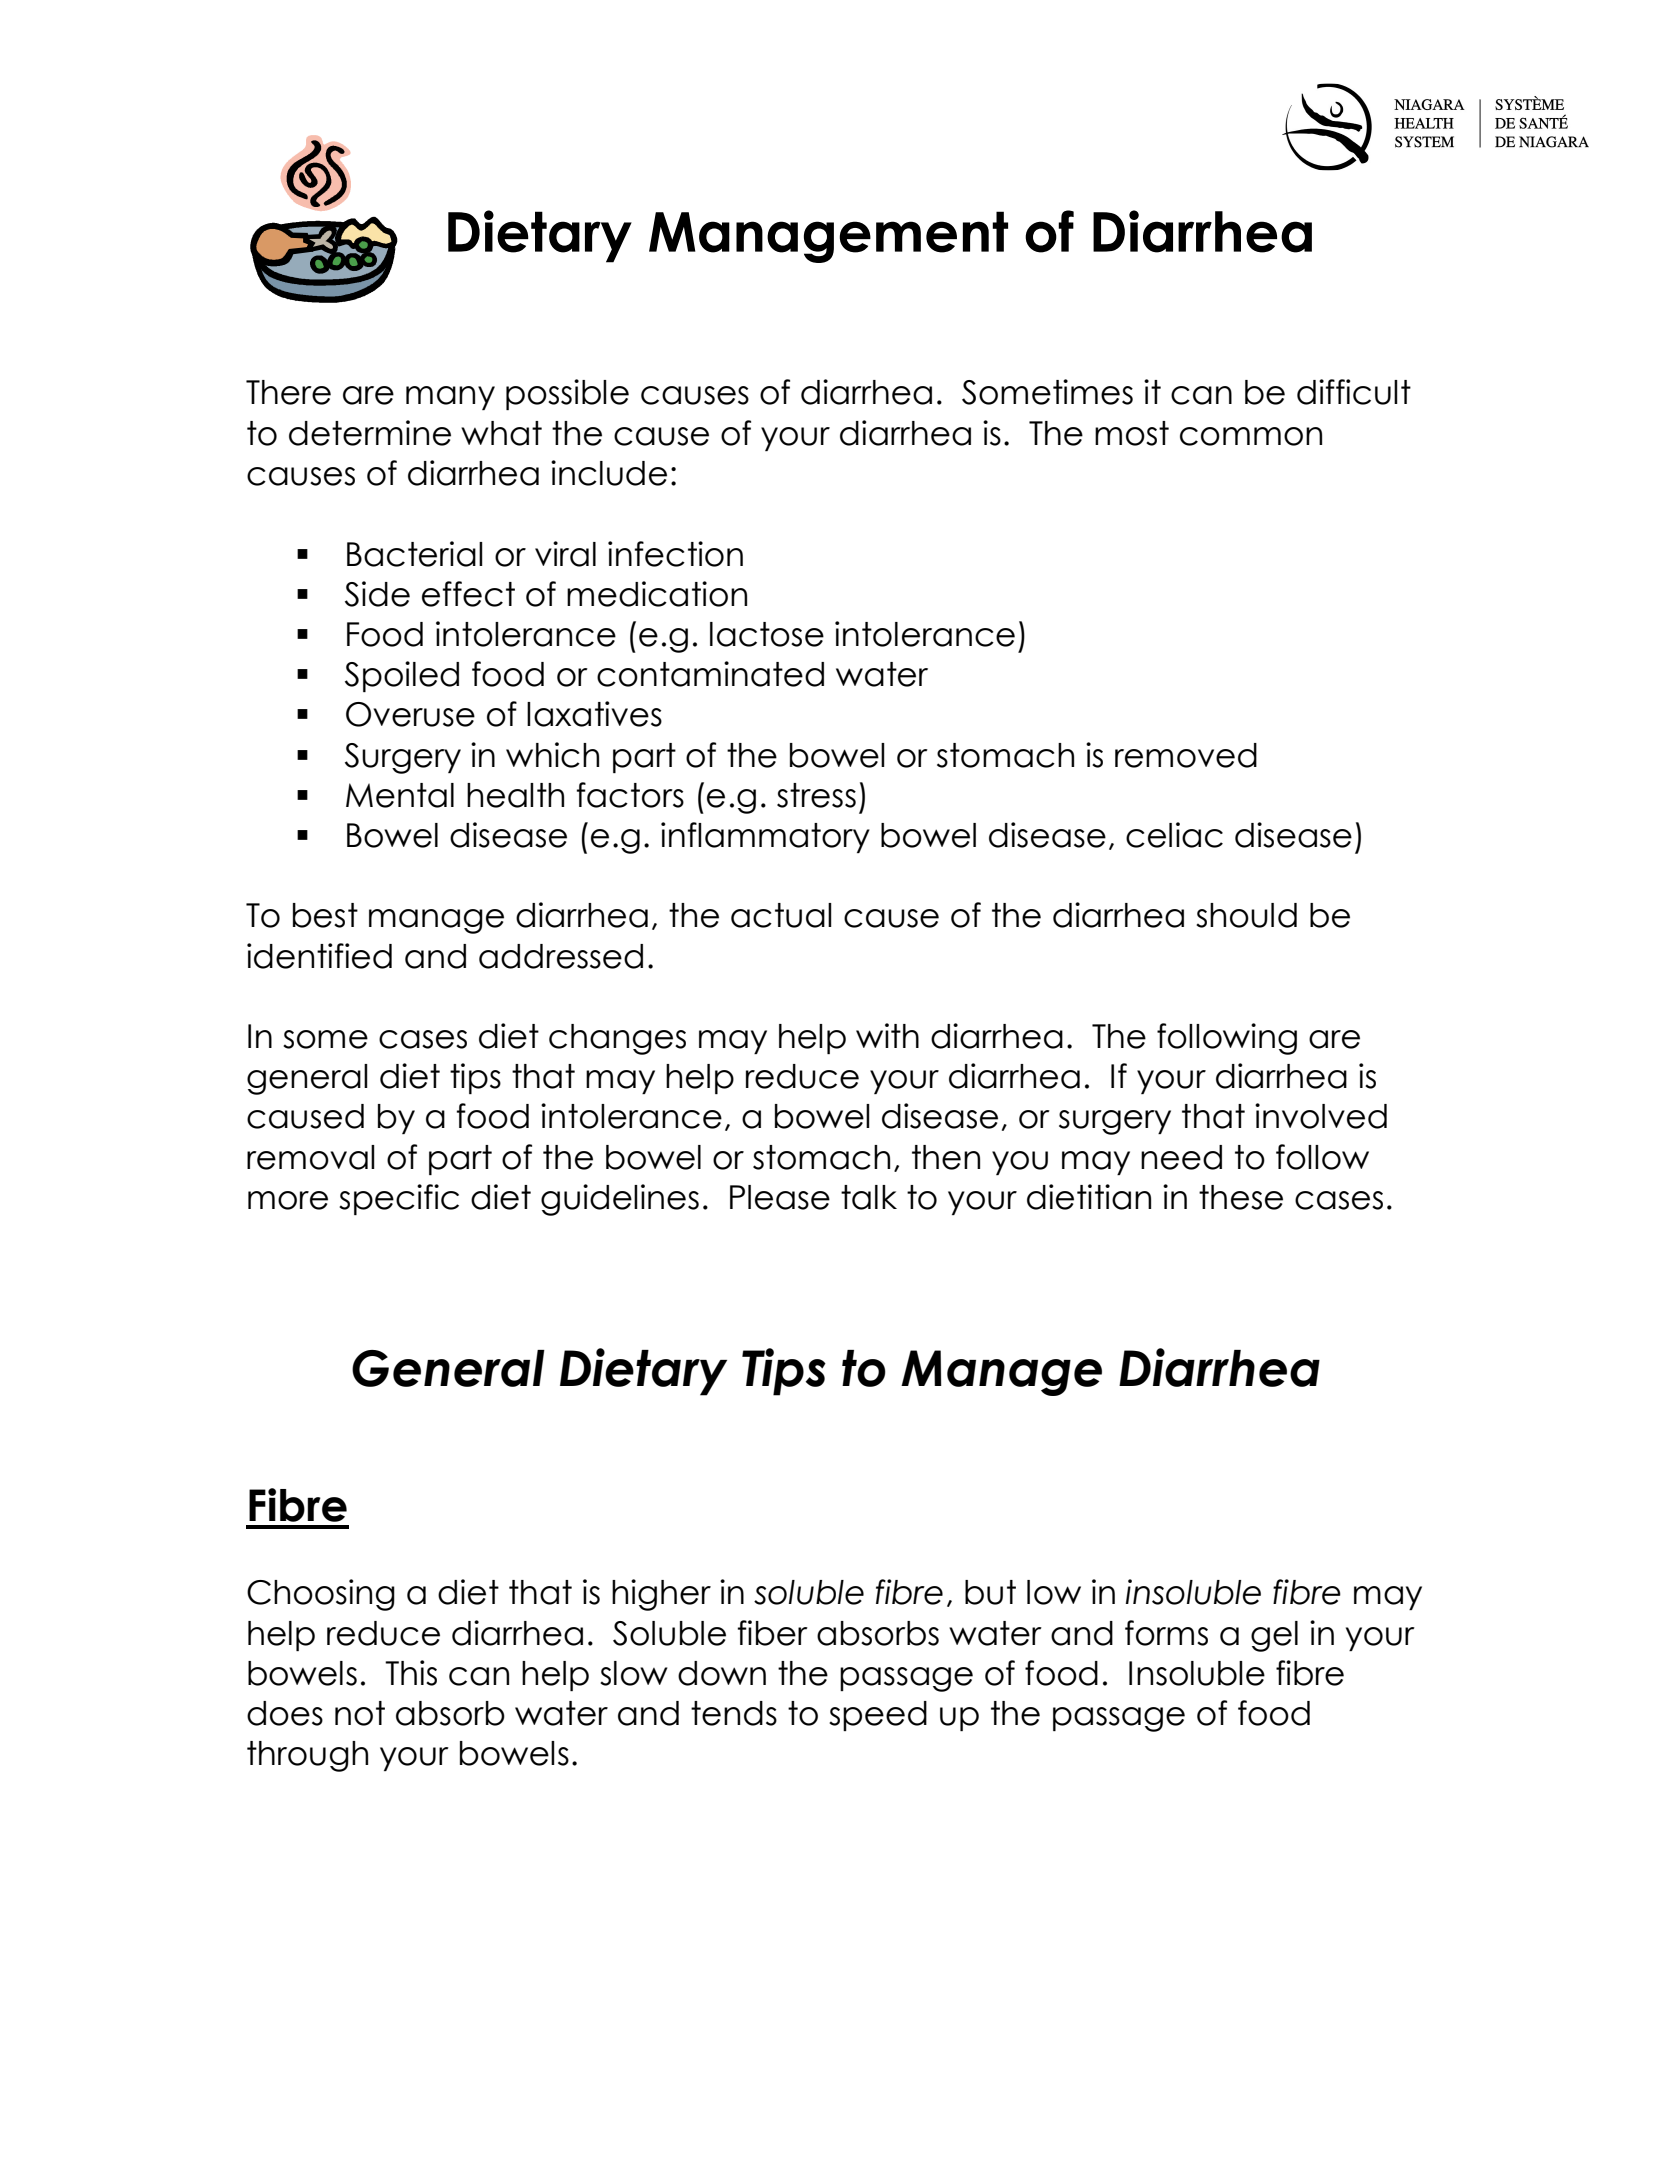 The height and width of the screenshot is (2165, 1673). I want to click on determine, so click(370, 433).
